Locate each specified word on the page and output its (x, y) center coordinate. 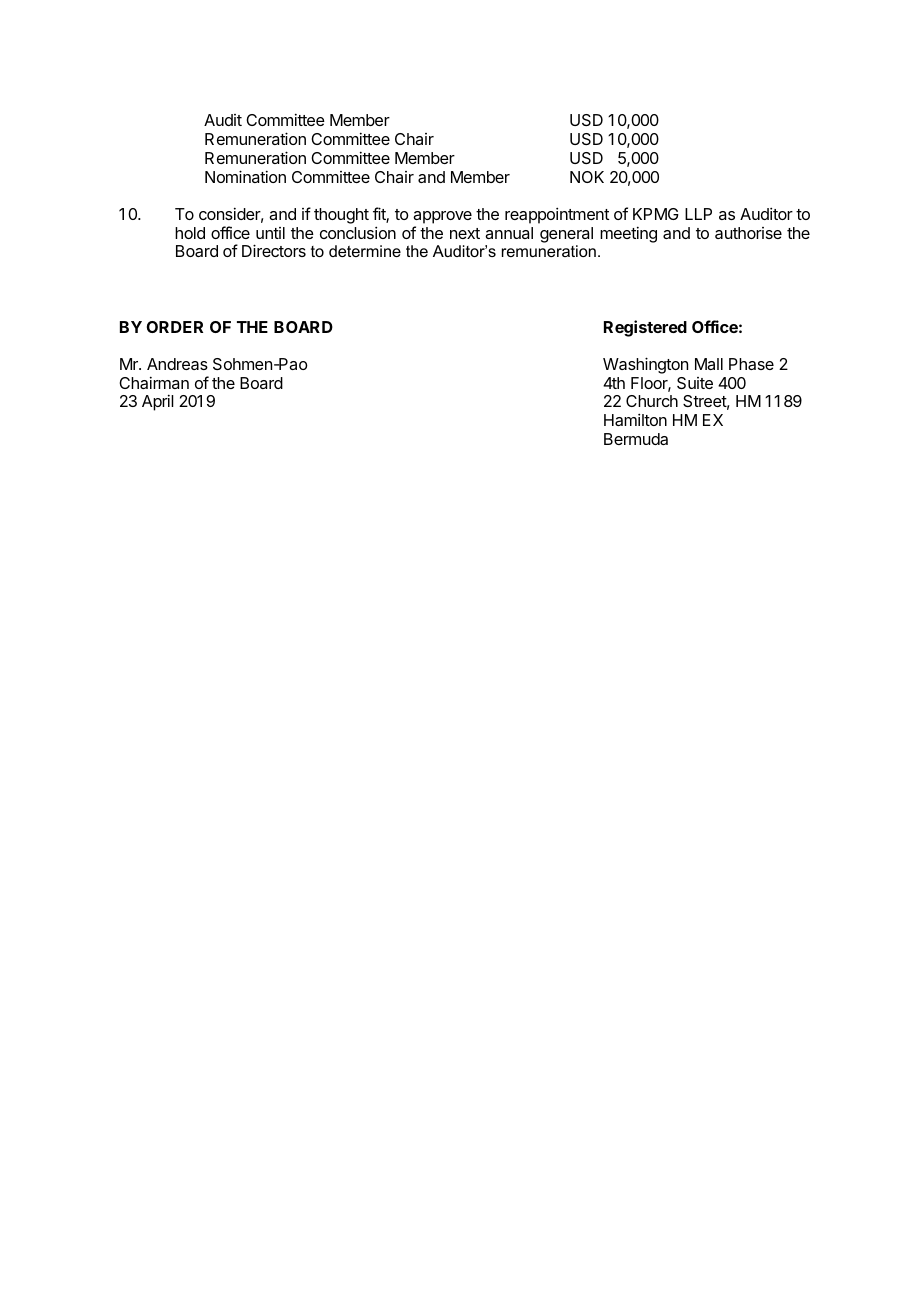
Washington (645, 365)
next (465, 233)
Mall (709, 364)
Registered (645, 328)
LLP (698, 214)
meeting (628, 234)
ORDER (175, 327)
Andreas (177, 364)
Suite (695, 383)
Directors (274, 250)
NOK (587, 177)
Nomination (245, 176)
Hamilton (635, 419)
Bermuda (636, 439)
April (158, 402)
